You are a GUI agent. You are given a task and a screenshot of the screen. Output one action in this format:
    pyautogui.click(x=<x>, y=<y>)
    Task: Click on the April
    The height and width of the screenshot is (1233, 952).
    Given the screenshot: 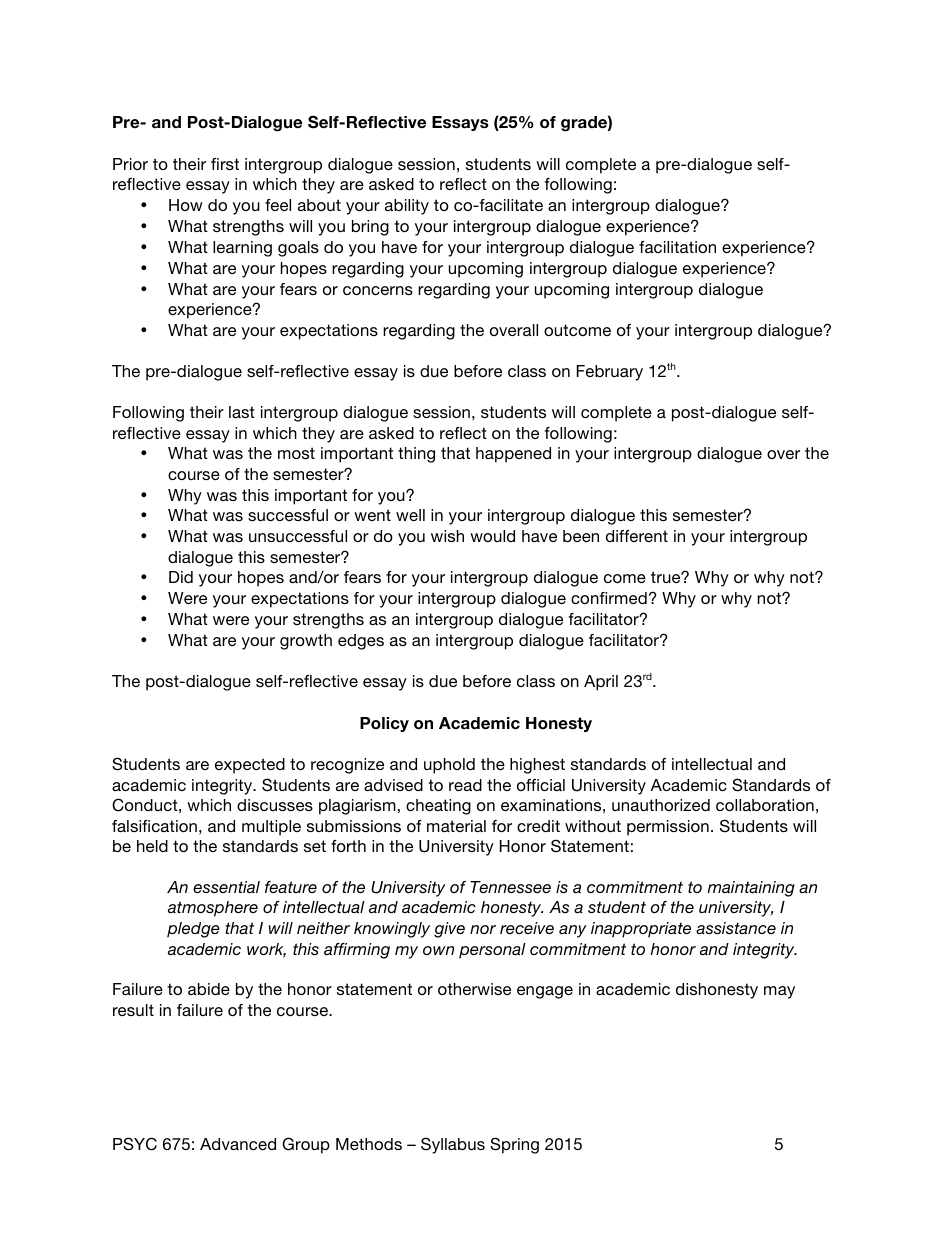 What is the action you would take?
    pyautogui.click(x=601, y=683)
